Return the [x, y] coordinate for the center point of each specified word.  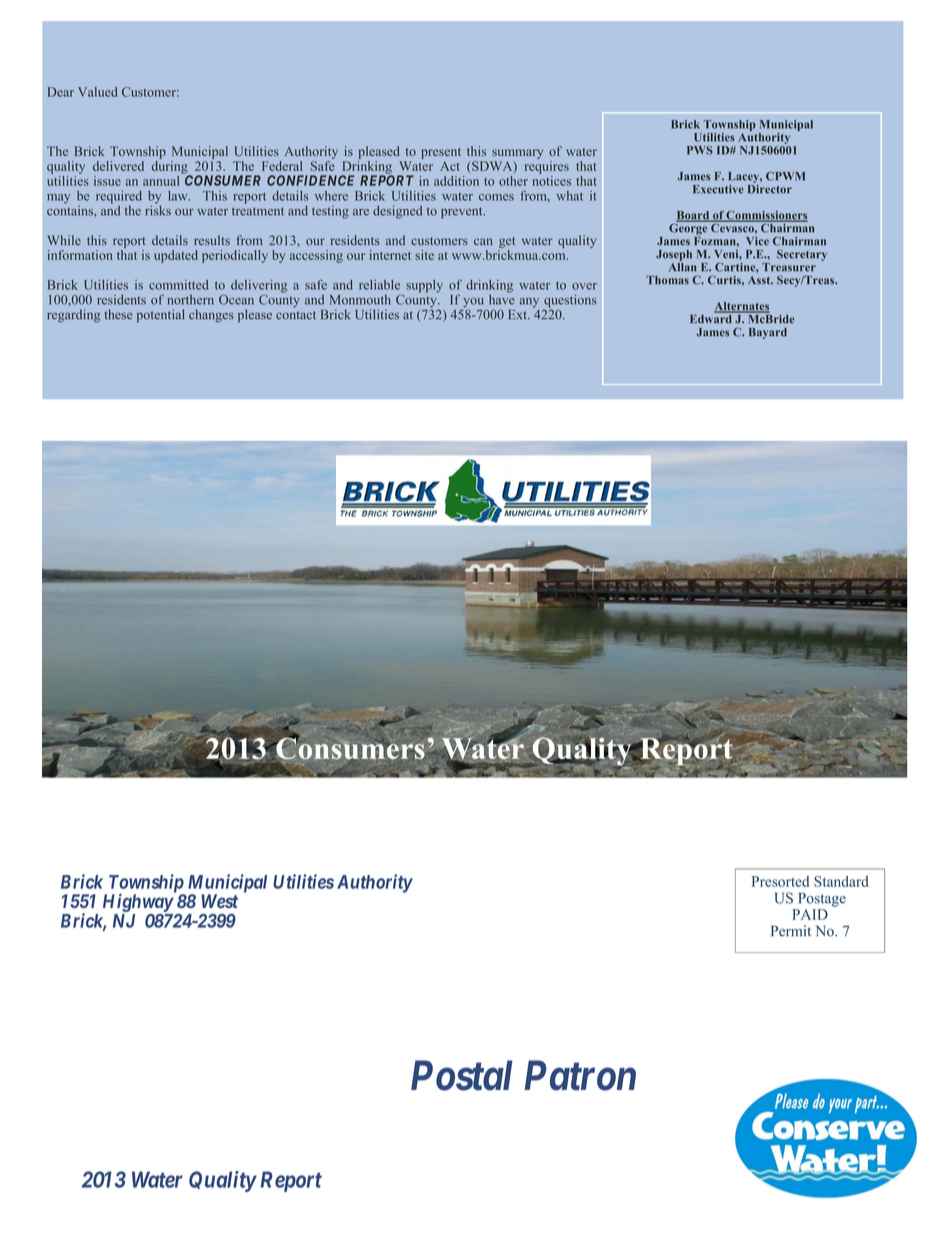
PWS [700, 150]
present [441, 153]
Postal [462, 1075]
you [475, 304]
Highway [138, 902]
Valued [97, 92]
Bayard [768, 333]
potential [160, 315]
